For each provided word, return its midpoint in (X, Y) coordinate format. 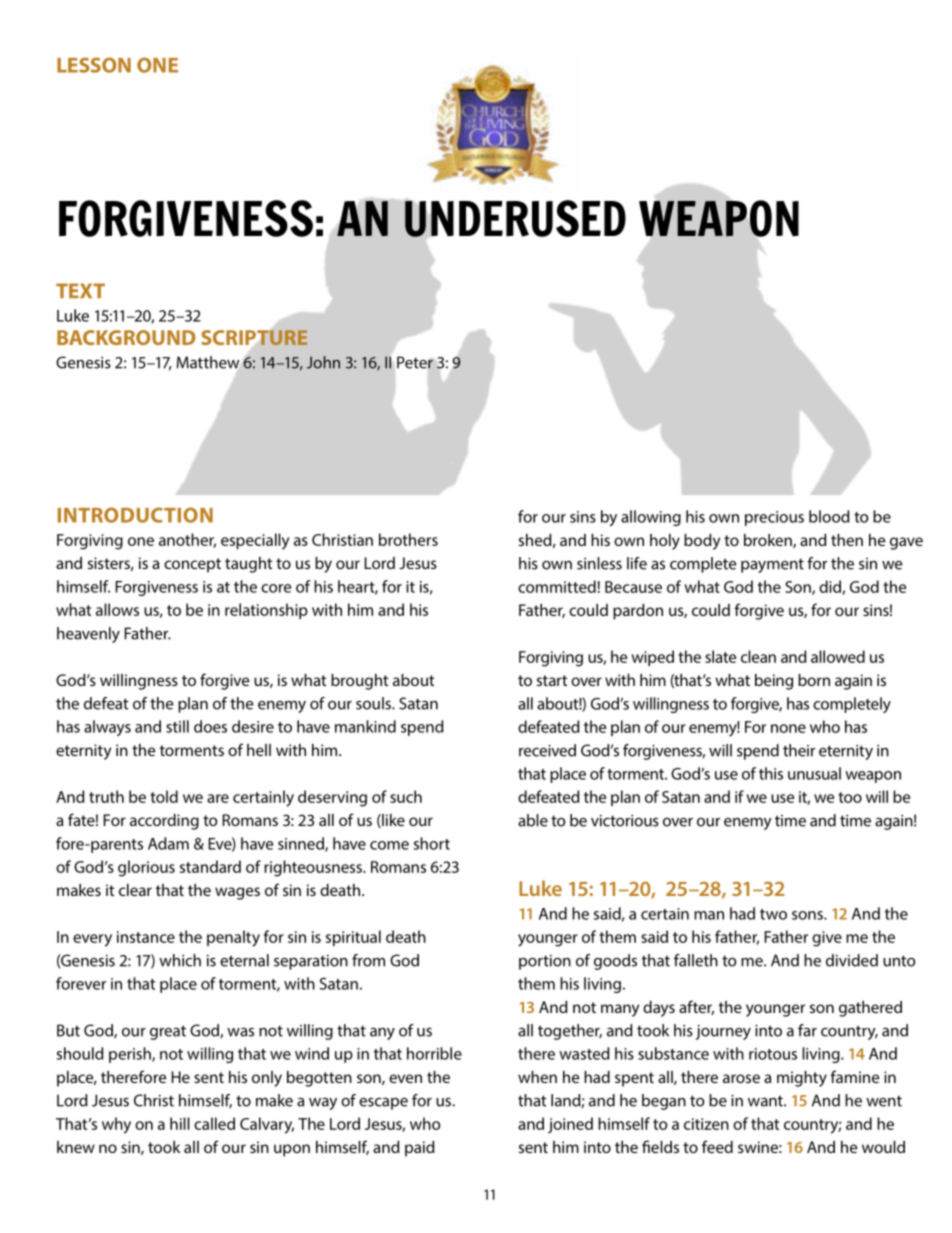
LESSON (94, 65)
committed (557, 586)
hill (180, 1123)
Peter (415, 362)
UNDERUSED (515, 218)
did (831, 587)
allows (117, 609)
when (537, 1077)
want (766, 1101)
